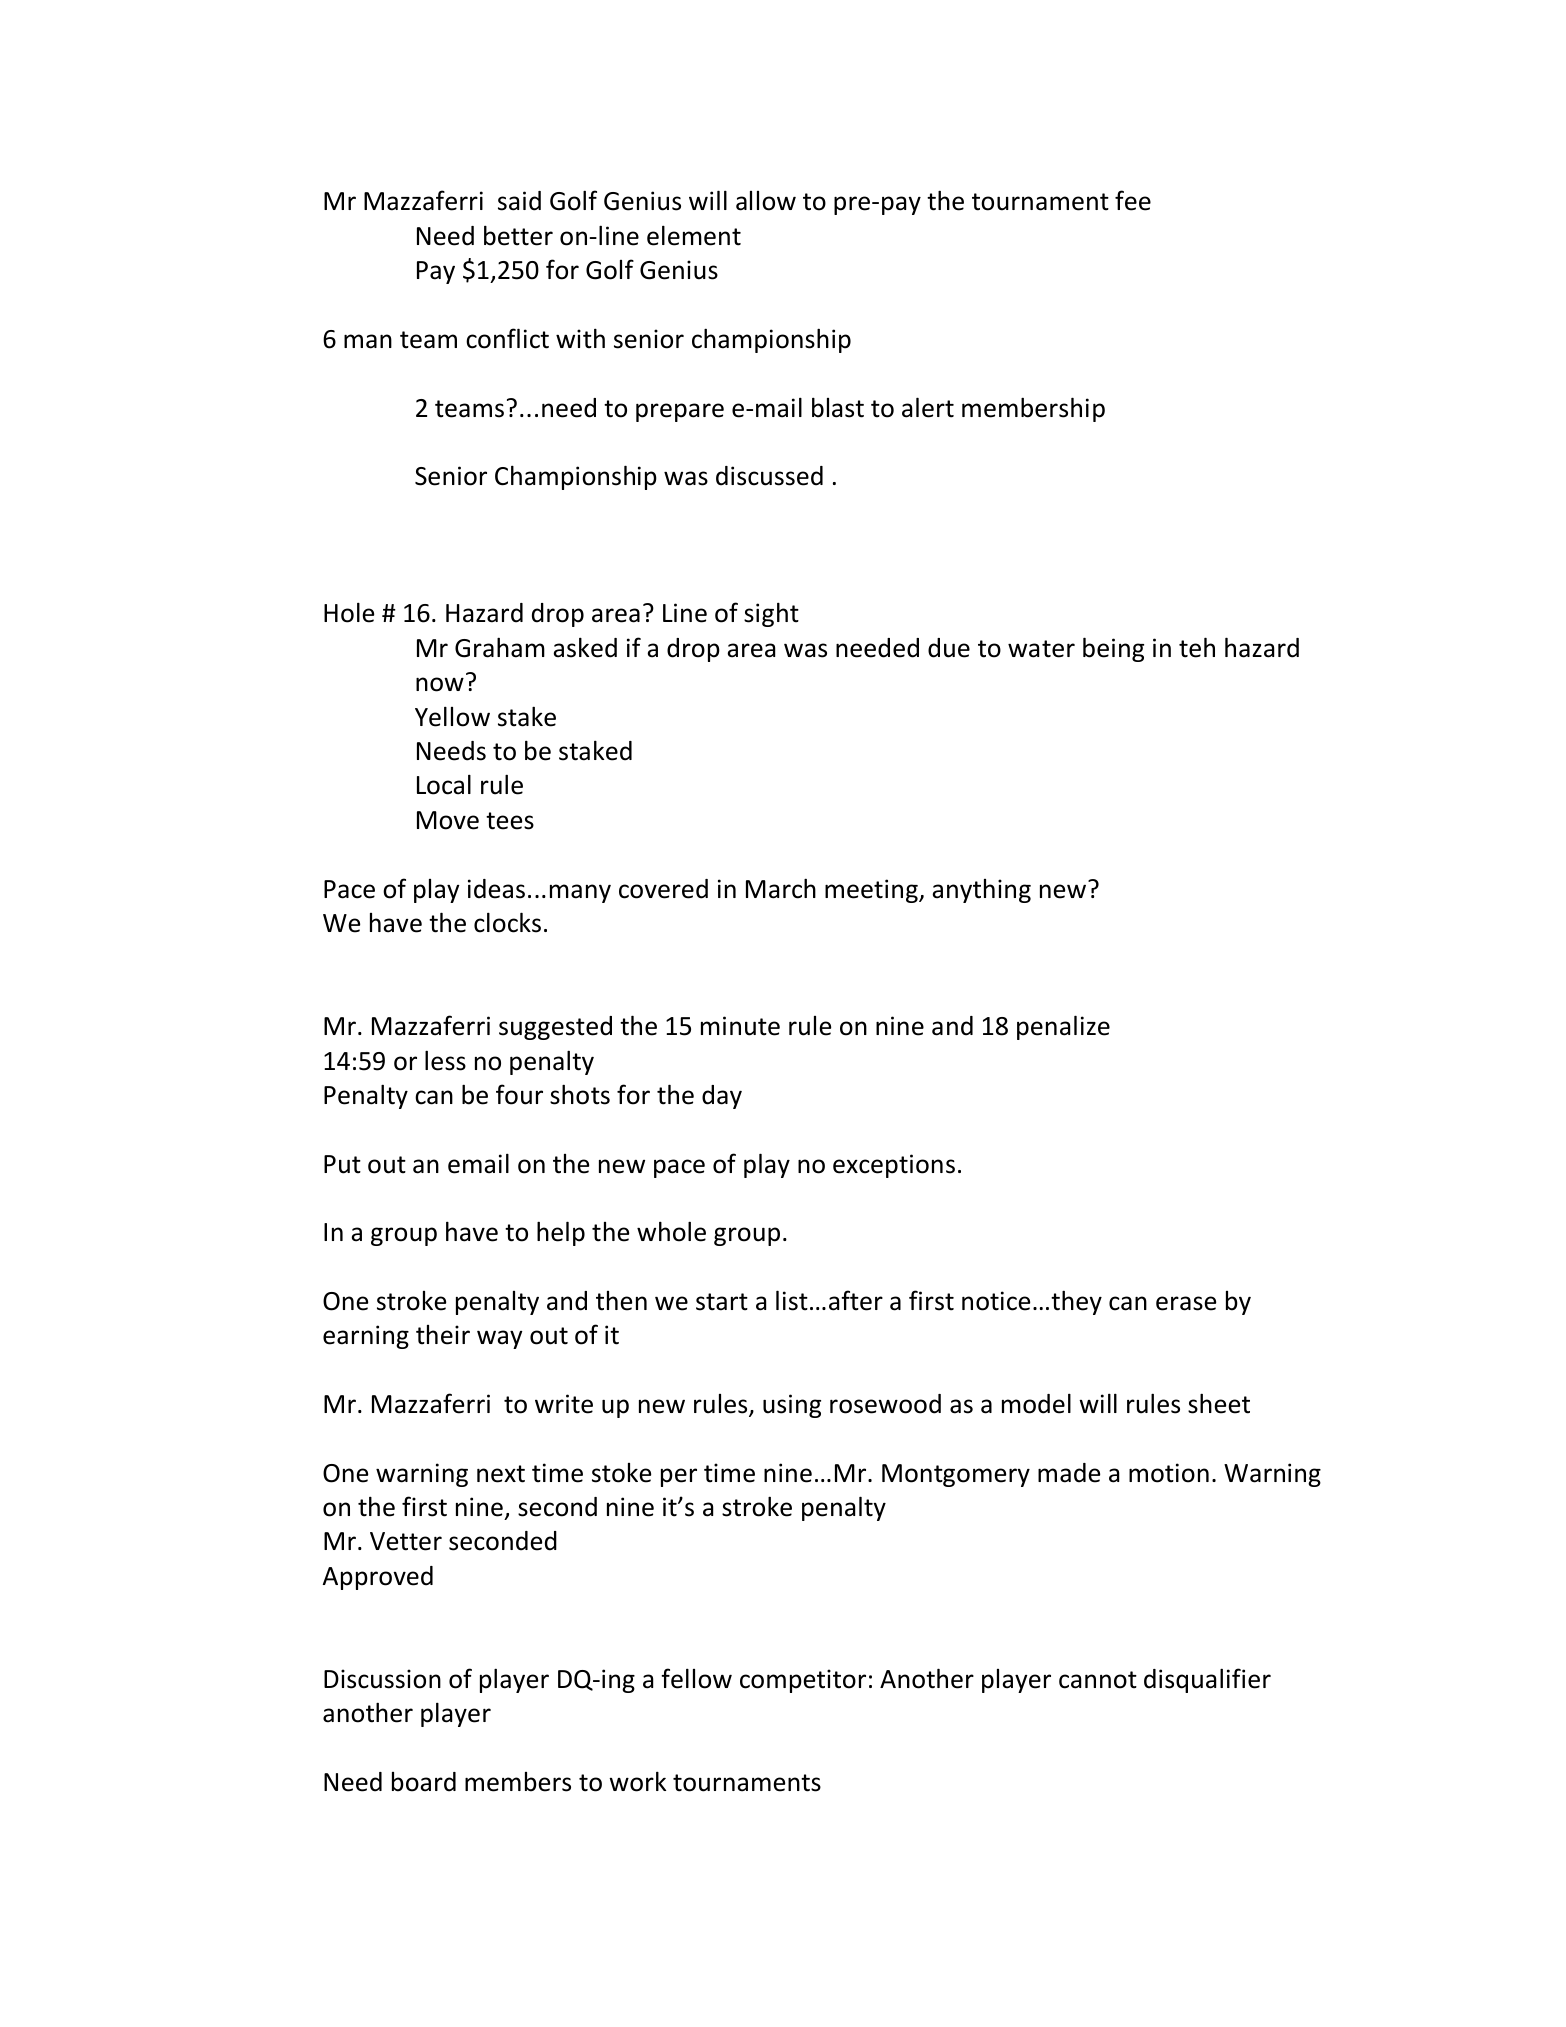 This page has height=2027, width=1566. Describe the element at coordinates (518, 235) in the page. I see `better` at that location.
